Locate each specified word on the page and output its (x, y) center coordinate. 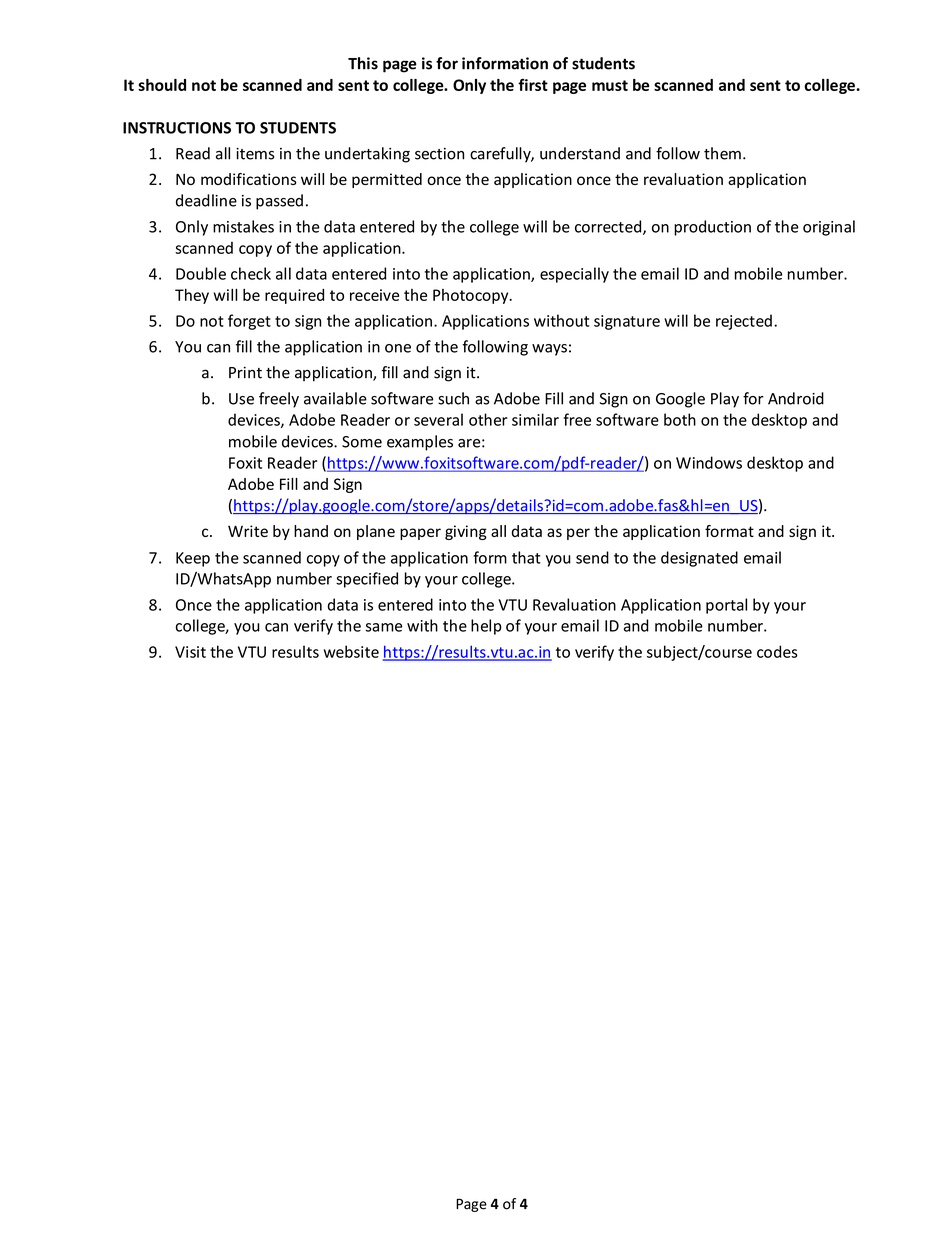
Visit (190, 652)
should (162, 85)
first (533, 84)
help (486, 627)
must (610, 85)
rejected (744, 322)
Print (245, 372)
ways (549, 350)
